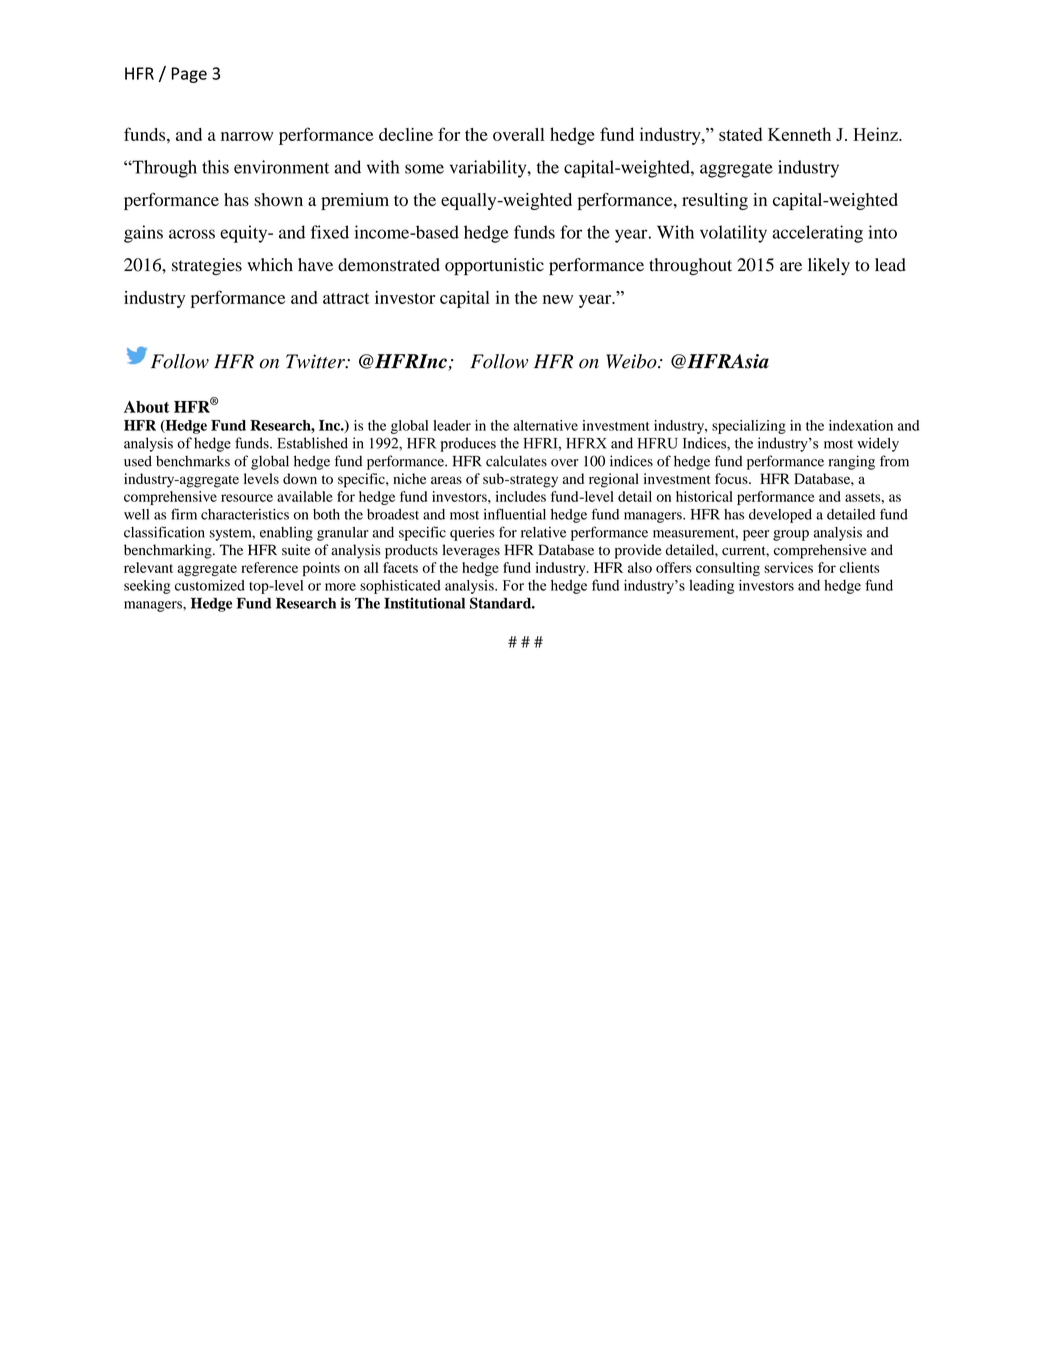 The image size is (1051, 1360). Describe the element at coordinates (406, 134) in the document. I see `decline` at that location.
